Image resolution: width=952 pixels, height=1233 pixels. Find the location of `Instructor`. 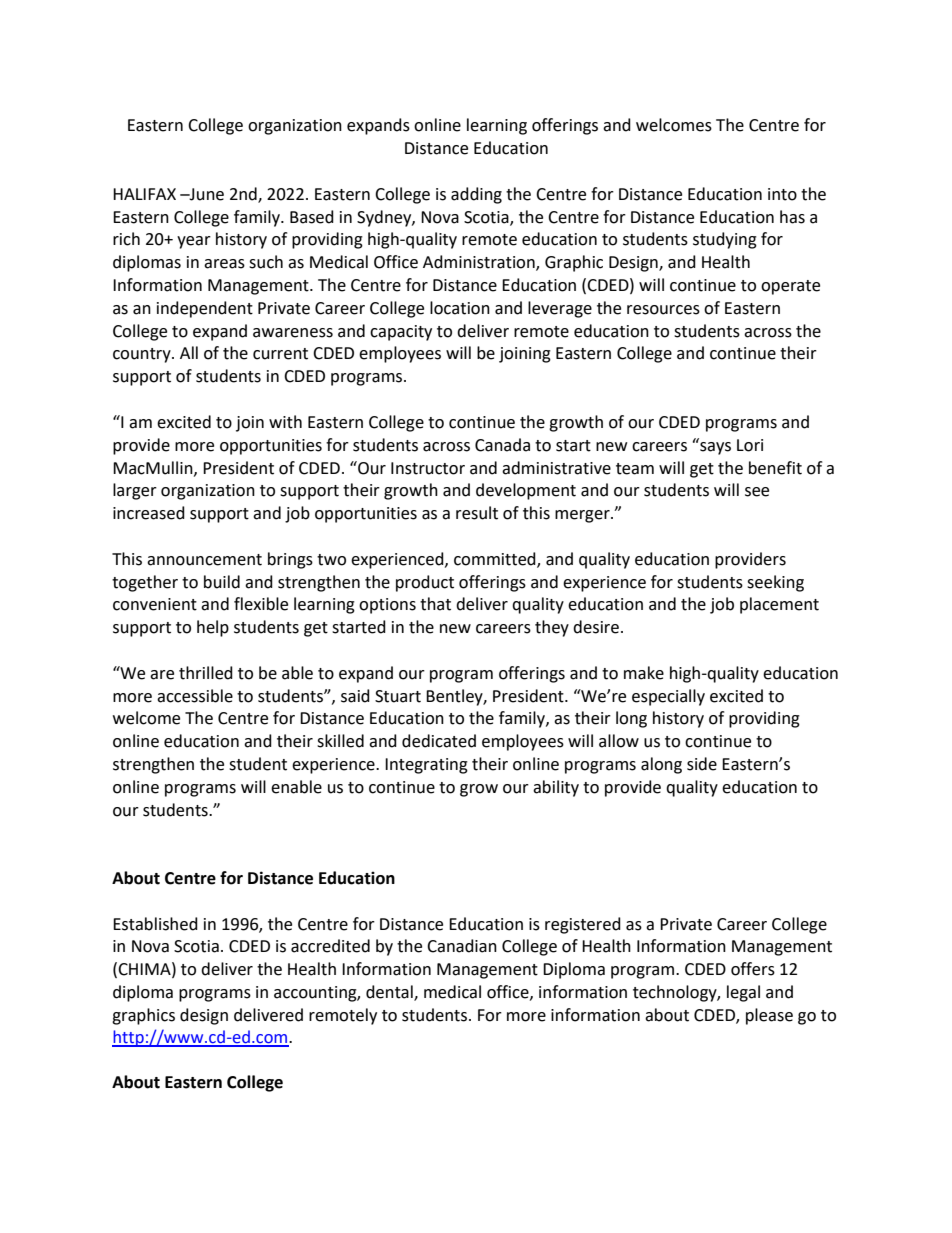

Instructor is located at coordinates (428, 468).
